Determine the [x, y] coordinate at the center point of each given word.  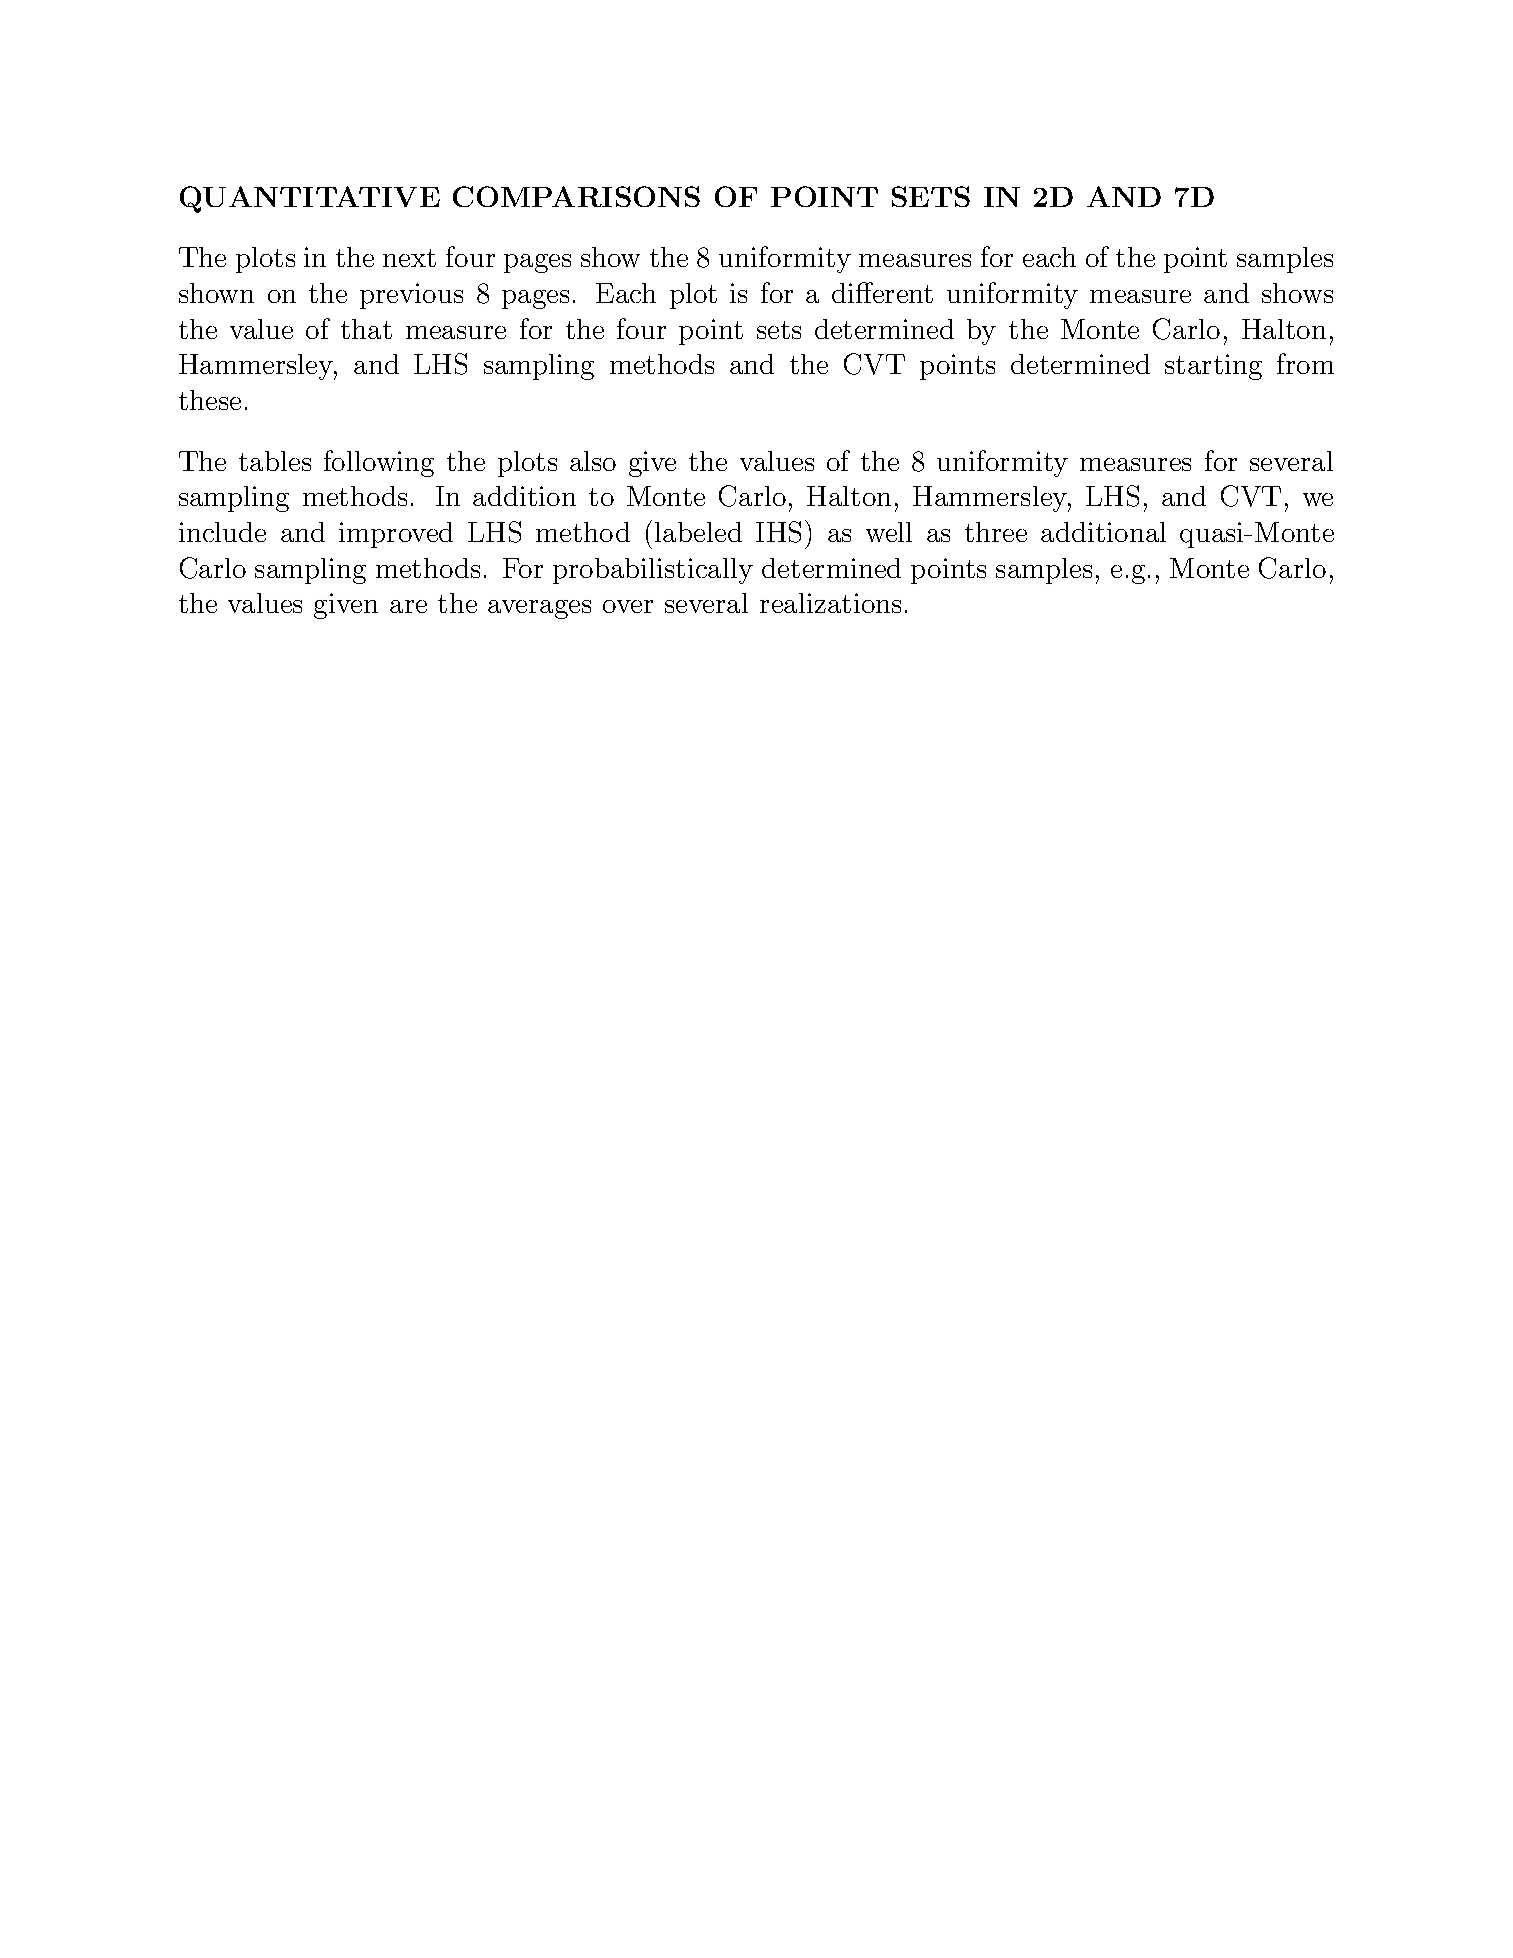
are [408, 606]
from [1305, 363]
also [593, 461]
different [882, 292]
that [366, 329]
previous [411, 296]
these [210, 400]
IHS [778, 532]
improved [396, 535]
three [996, 532]
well [889, 532]
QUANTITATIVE [310, 199]
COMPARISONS [576, 196]
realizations [830, 603]
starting [1213, 367]
